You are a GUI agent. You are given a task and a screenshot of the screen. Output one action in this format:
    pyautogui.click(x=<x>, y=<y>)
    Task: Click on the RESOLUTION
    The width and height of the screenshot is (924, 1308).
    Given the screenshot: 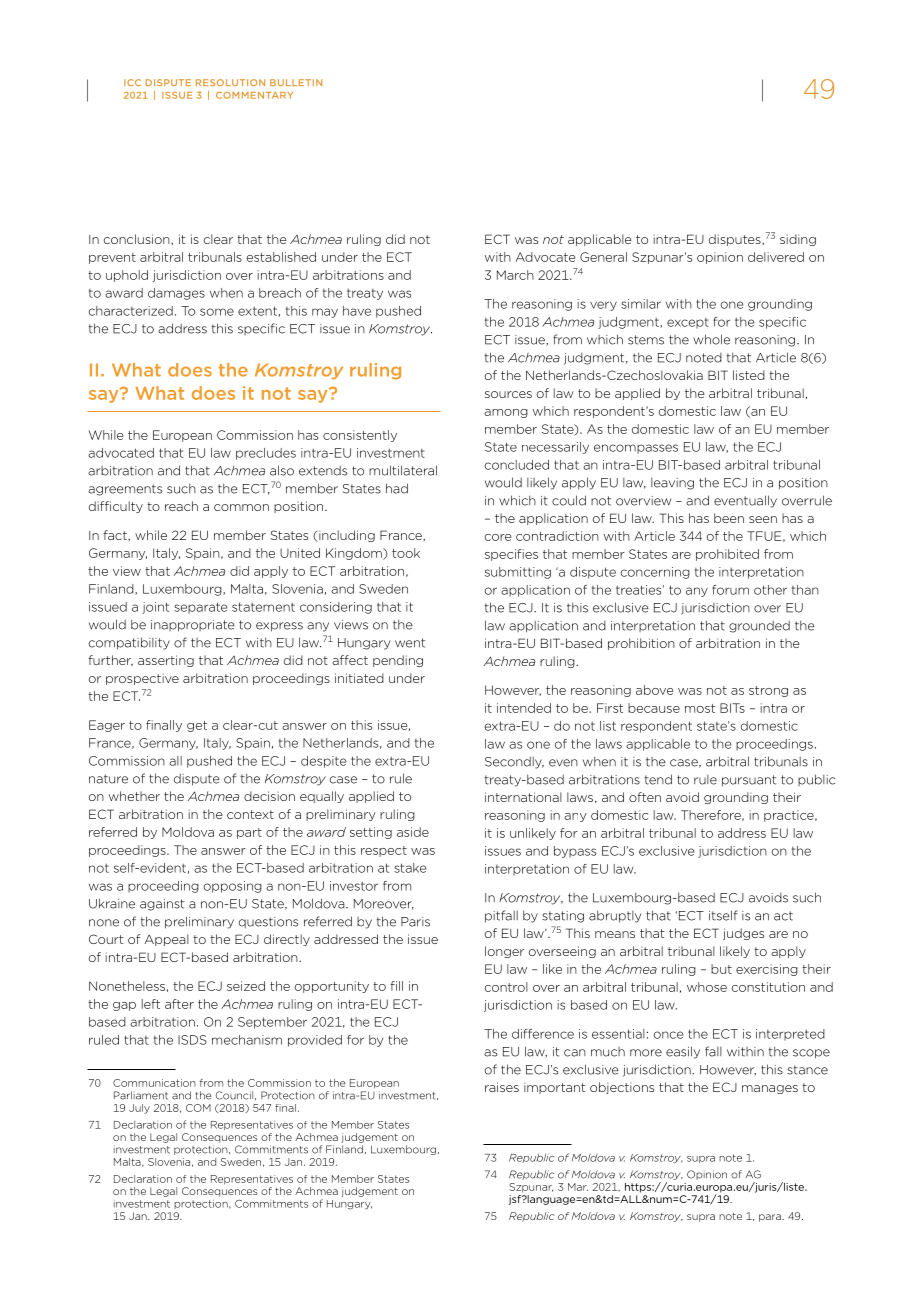 What is the action you would take?
    pyautogui.click(x=230, y=82)
